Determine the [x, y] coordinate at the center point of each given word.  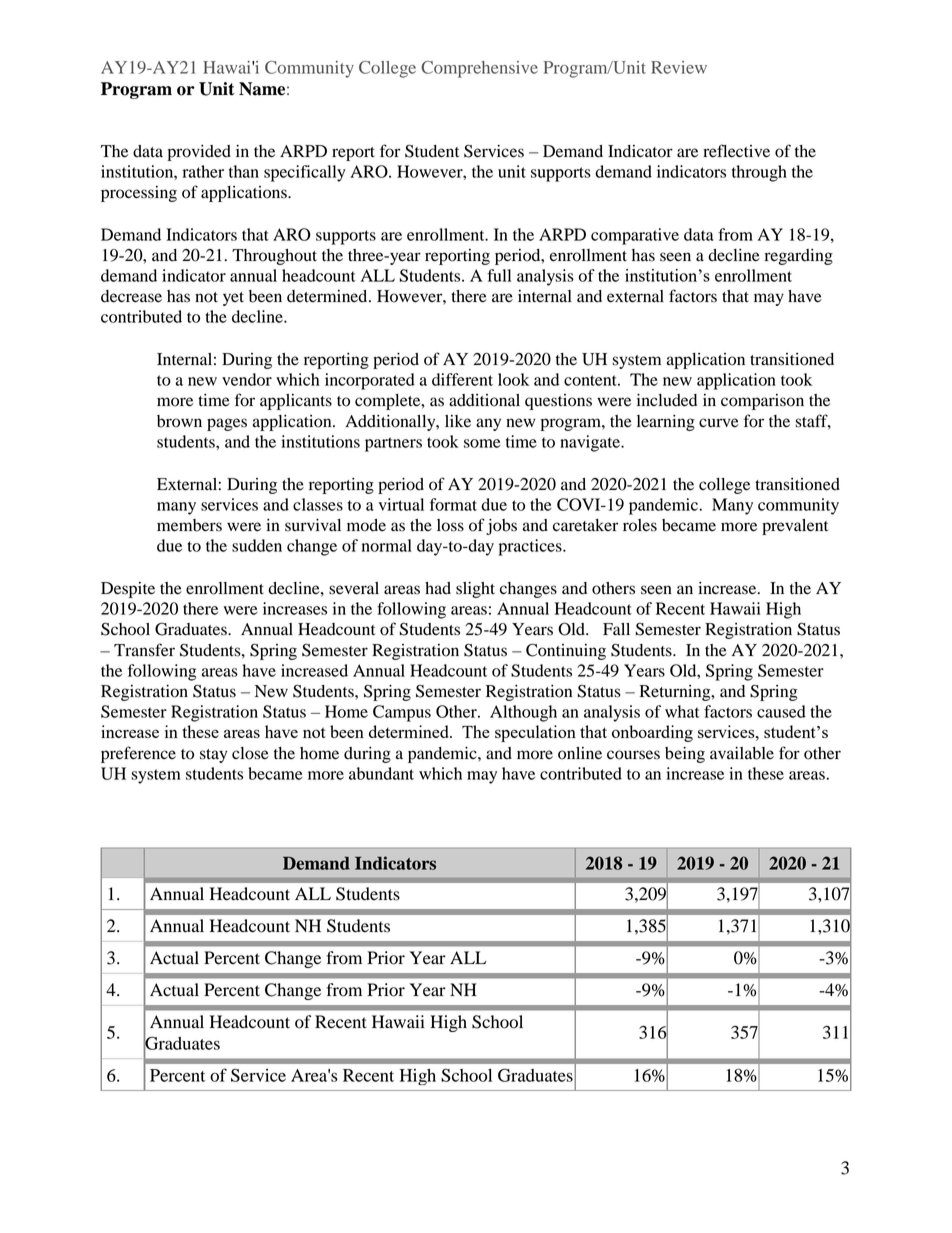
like [458, 421]
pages [227, 424]
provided [199, 153]
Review [679, 67]
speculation [535, 733]
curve [719, 423]
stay [214, 756]
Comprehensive [479, 69]
